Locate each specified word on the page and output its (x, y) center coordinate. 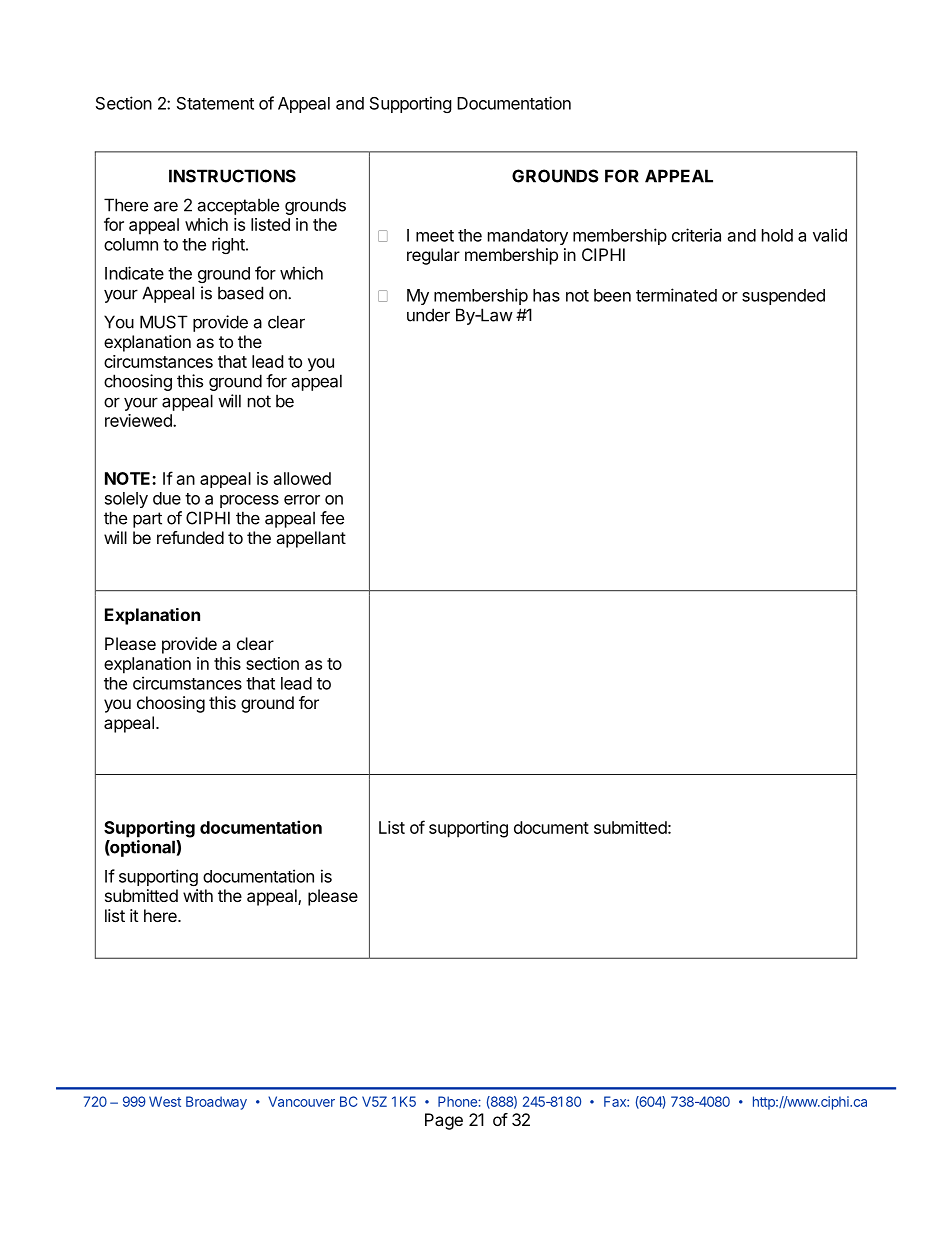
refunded (190, 537)
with (198, 895)
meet (435, 236)
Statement (215, 103)
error (302, 500)
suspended (783, 297)
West (165, 1101)
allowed (302, 478)
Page (444, 1121)
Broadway (216, 1103)
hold (777, 235)
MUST (164, 322)
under (428, 315)
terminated (676, 295)
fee (332, 518)
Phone (458, 1101)
